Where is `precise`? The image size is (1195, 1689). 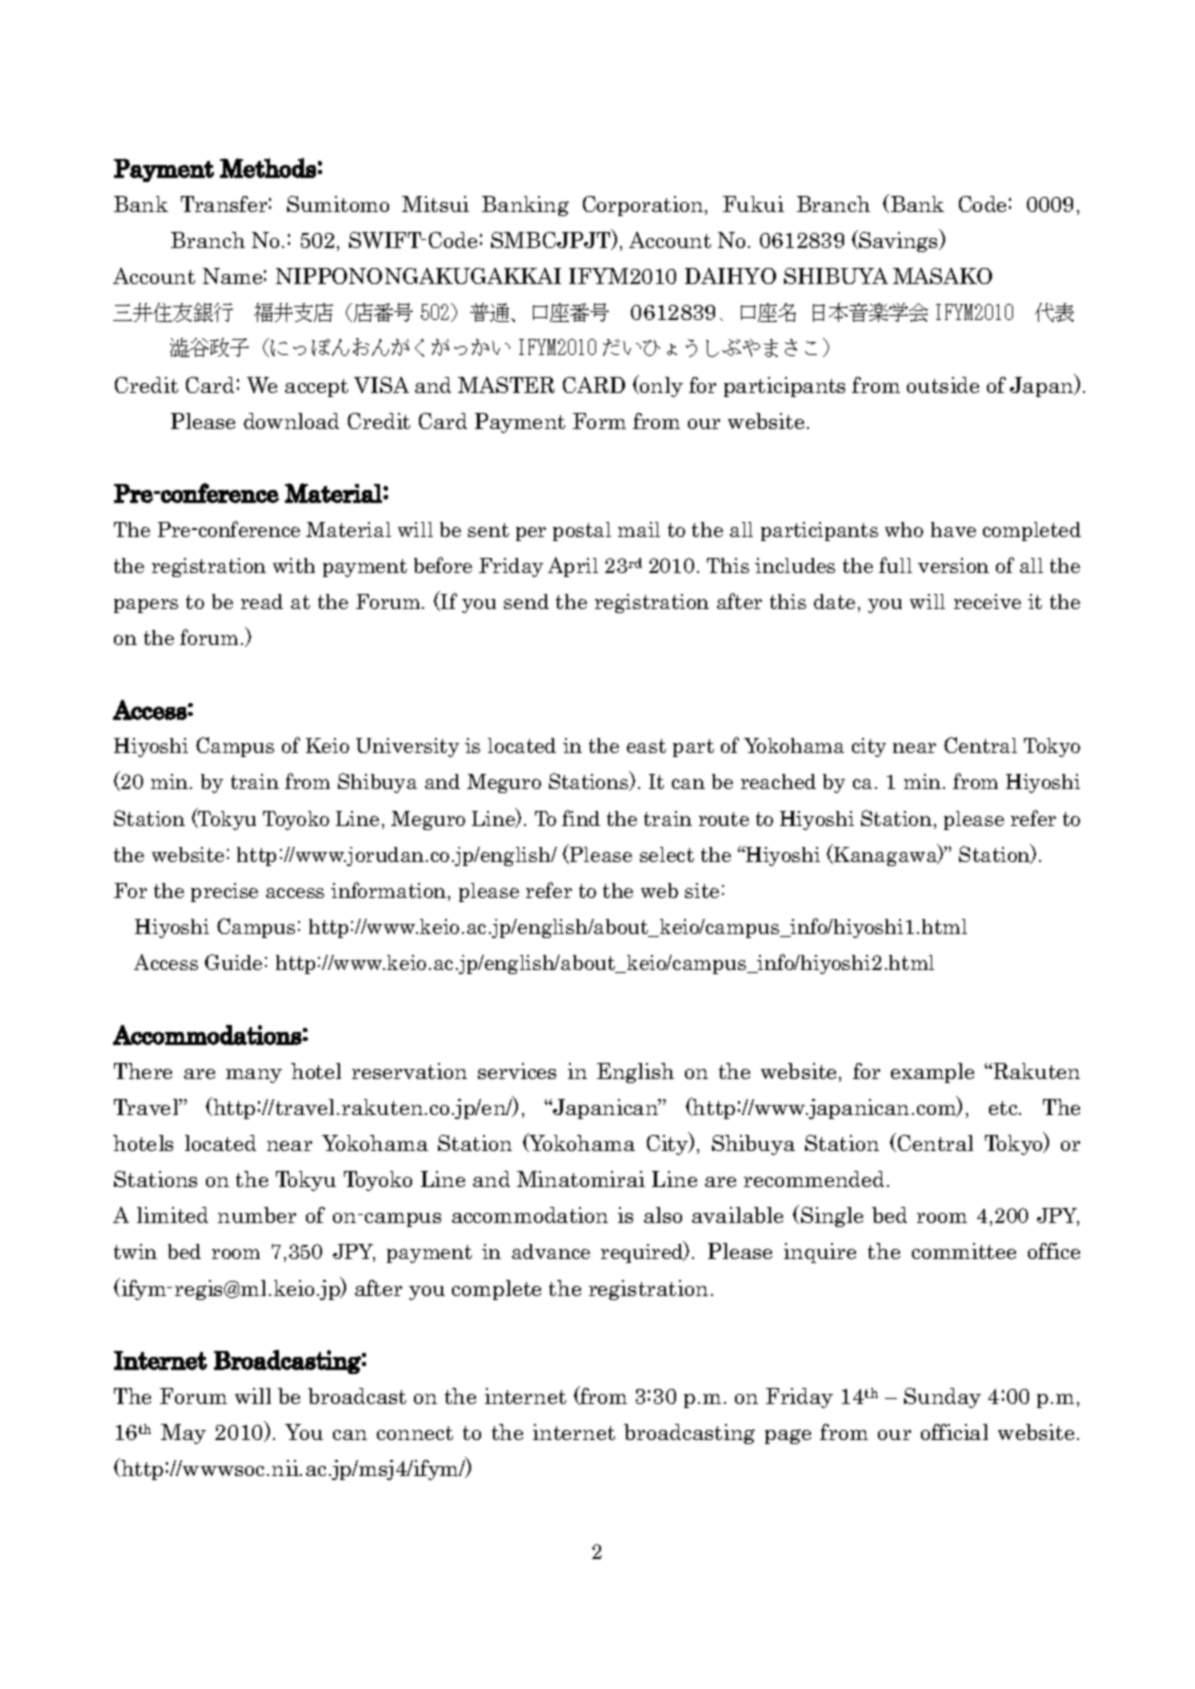 precise is located at coordinates (224, 892).
